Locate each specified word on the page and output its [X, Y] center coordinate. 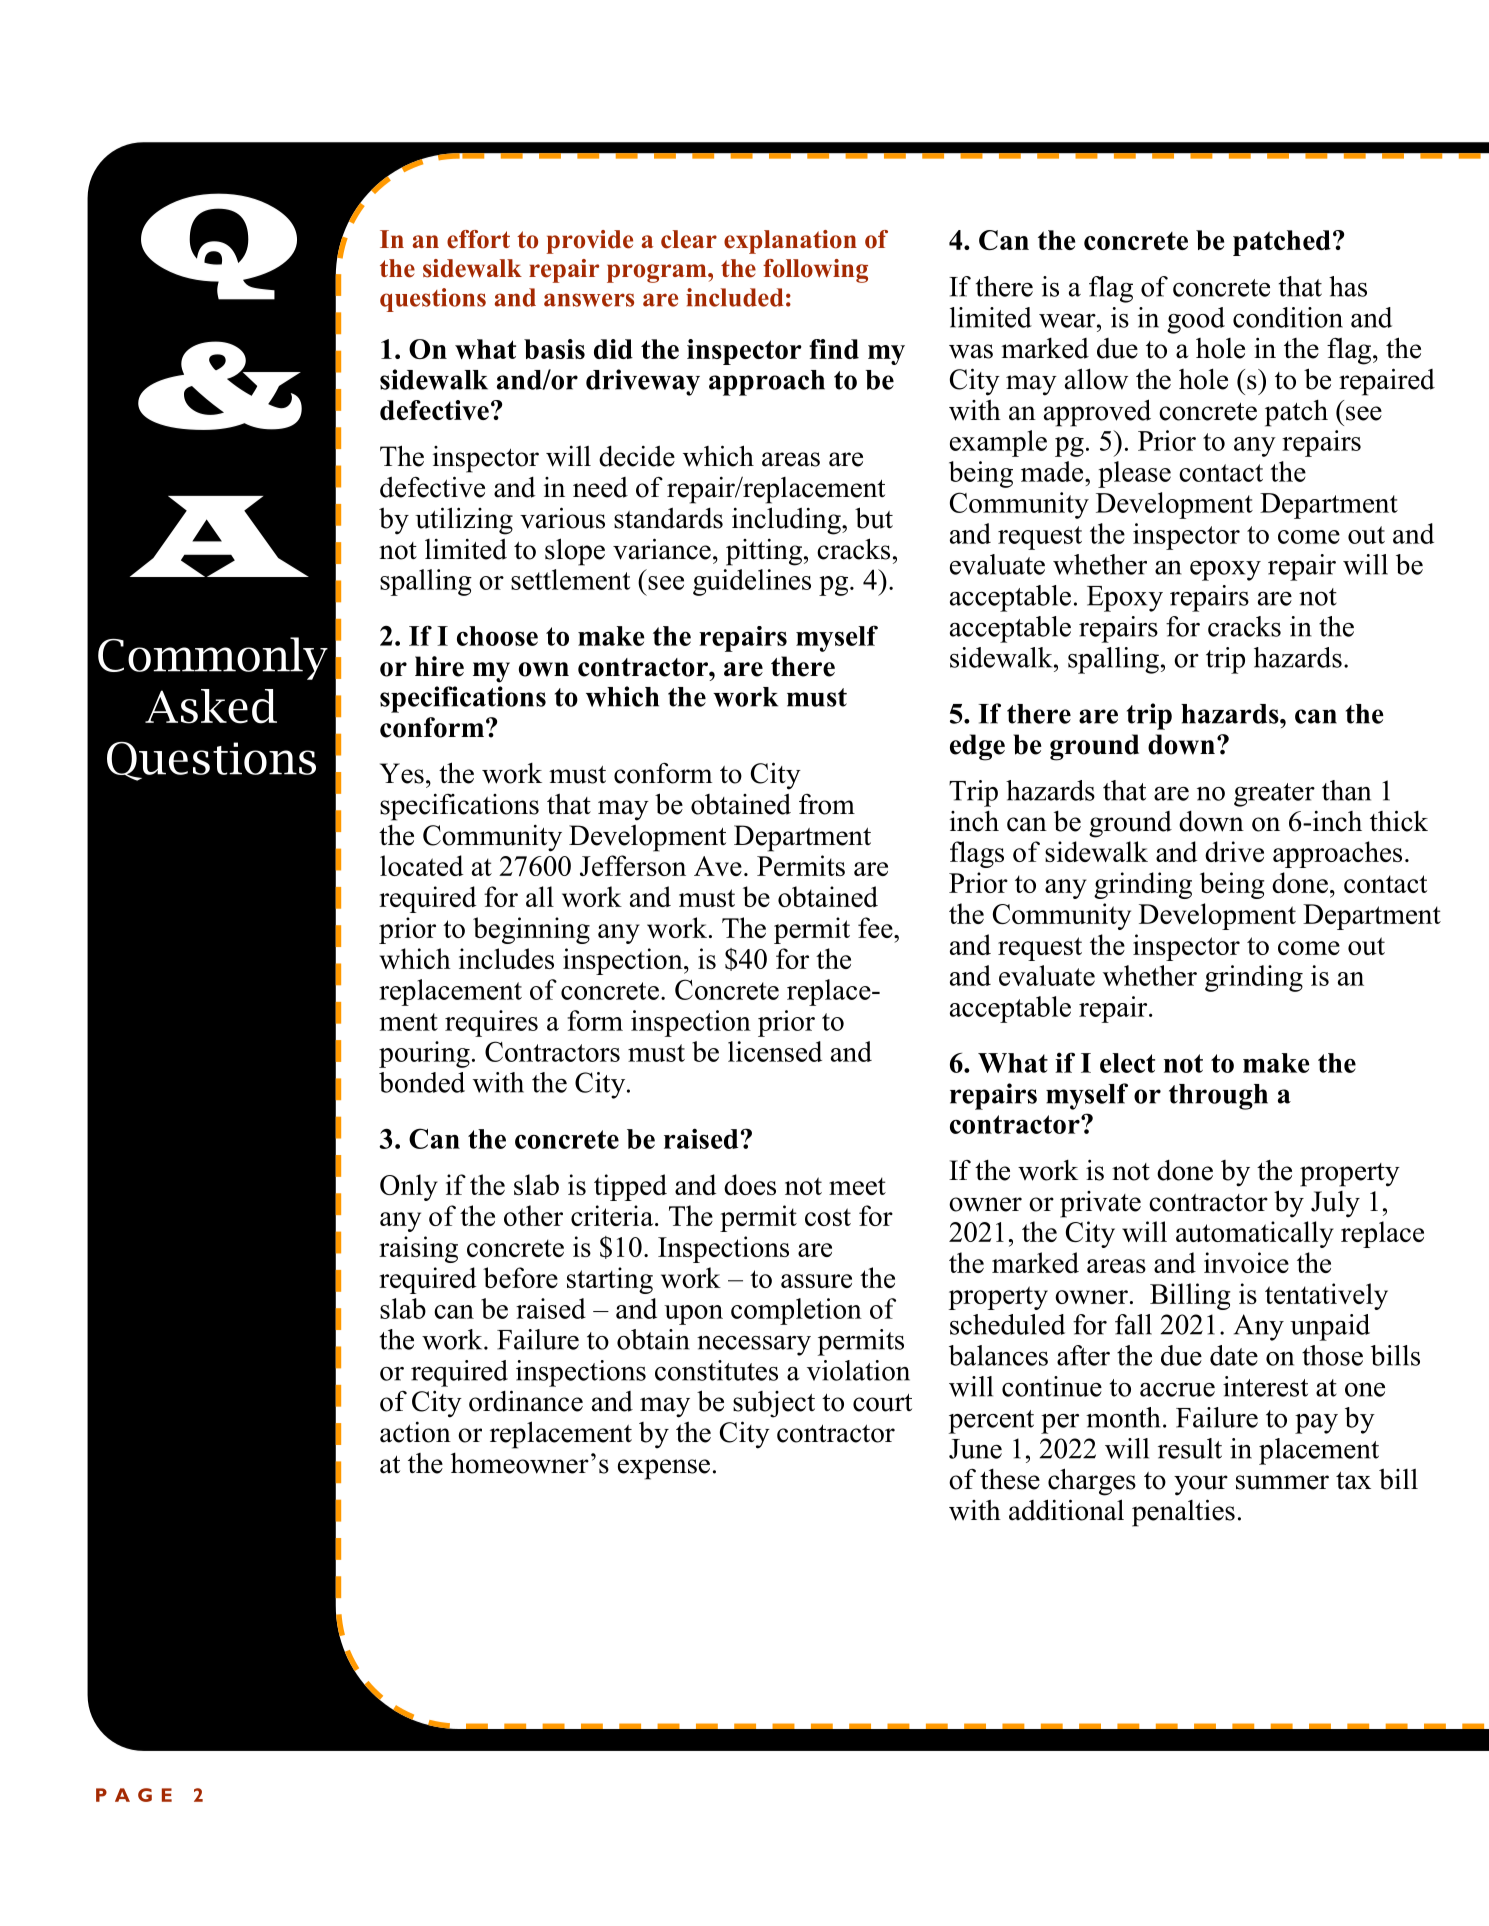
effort [478, 239]
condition [1288, 317]
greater [1274, 795]
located [422, 865]
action [415, 1432]
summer [1282, 1482]
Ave [718, 866]
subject [774, 1404]
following [815, 271]
